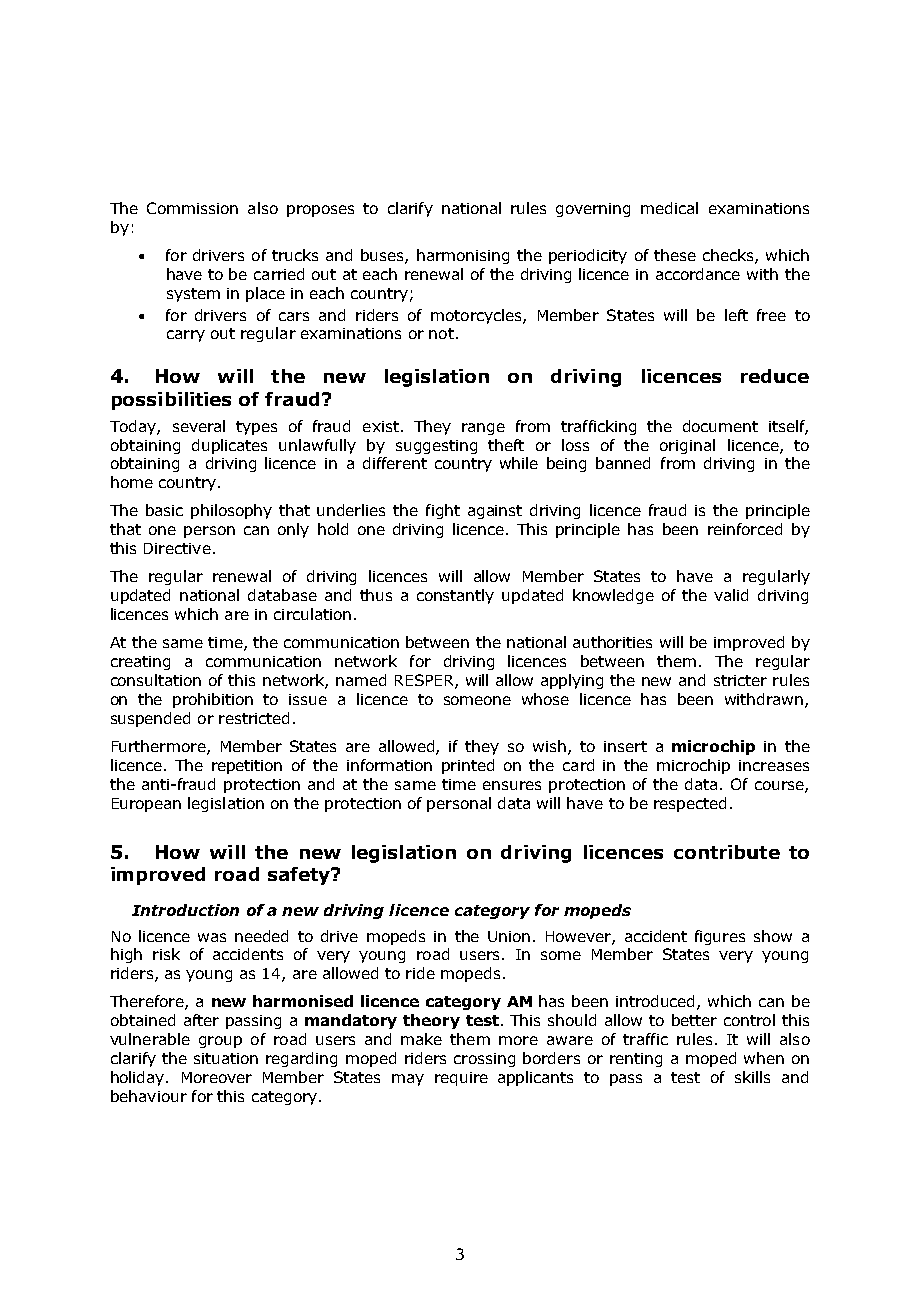 This document has height=1308, width=924. I want to click on Commission, so click(192, 208).
